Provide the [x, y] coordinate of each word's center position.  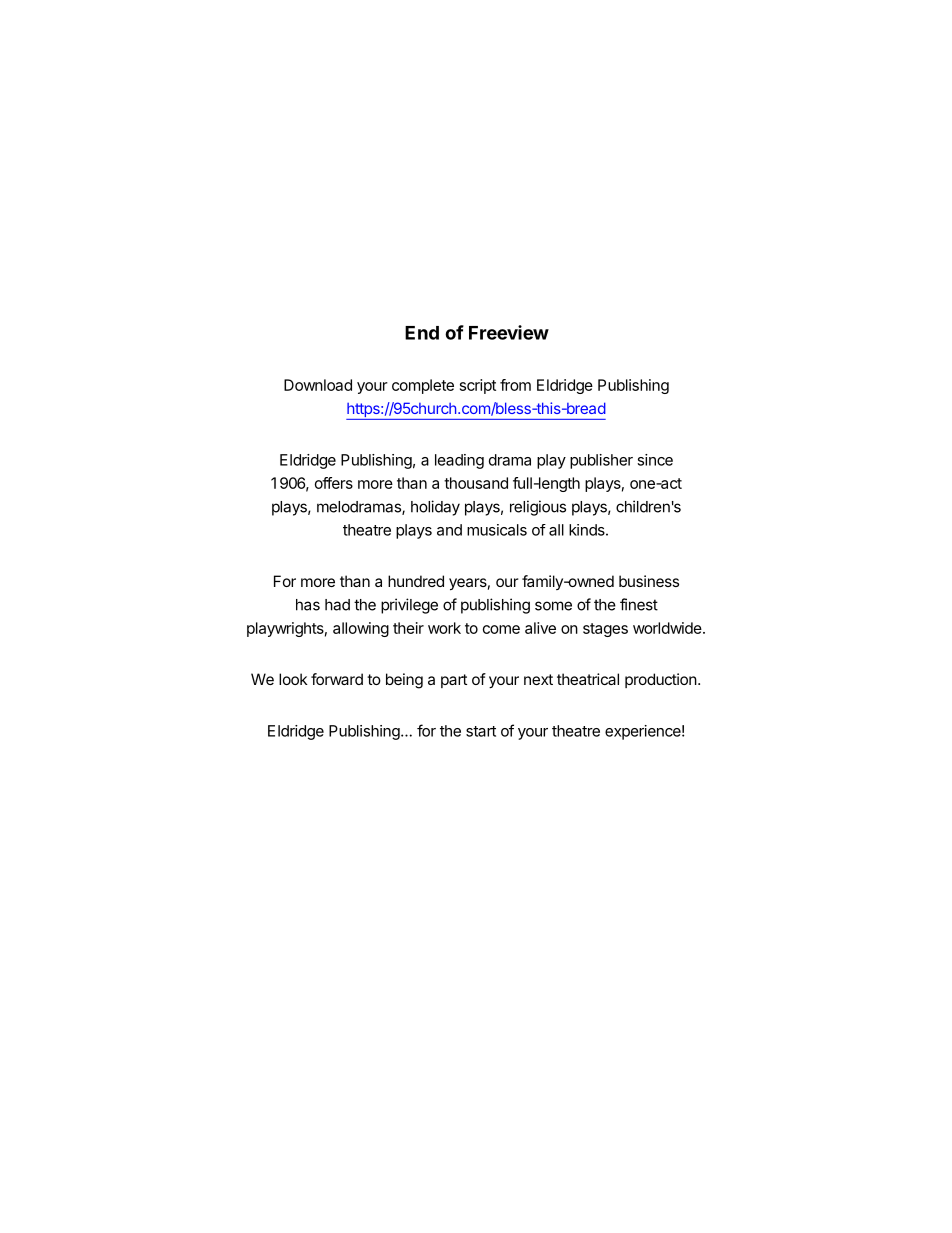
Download [318, 385]
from [515, 385]
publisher [601, 461]
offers [334, 483]
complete [423, 386]
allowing [361, 629]
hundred [416, 581]
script [478, 386]
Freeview [509, 332]
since [655, 460]
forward [337, 679]
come [501, 629]
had [337, 605]
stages [605, 630]
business [649, 581]
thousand [476, 483]
